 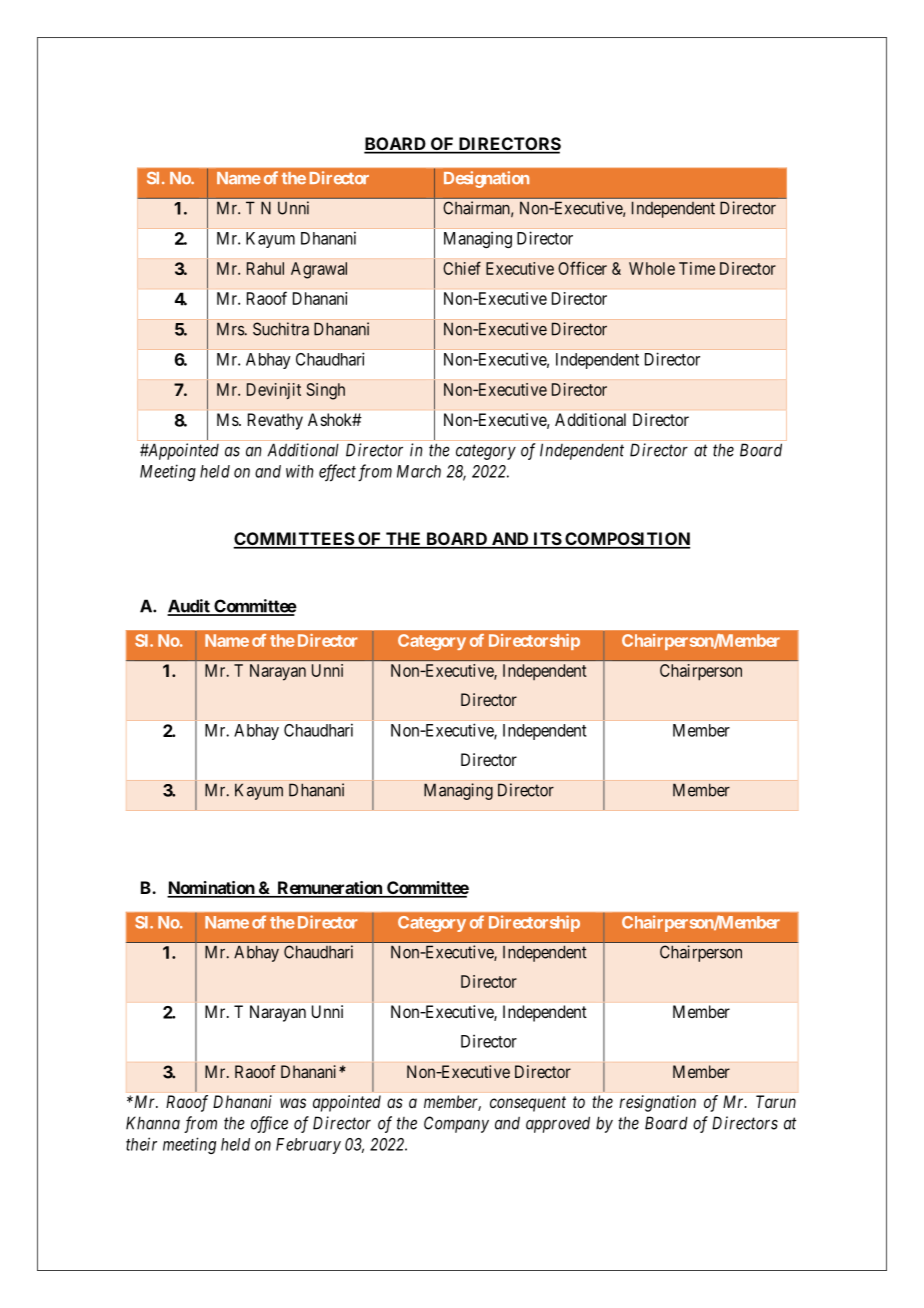 I want to click on Rahul, so click(x=265, y=268).
